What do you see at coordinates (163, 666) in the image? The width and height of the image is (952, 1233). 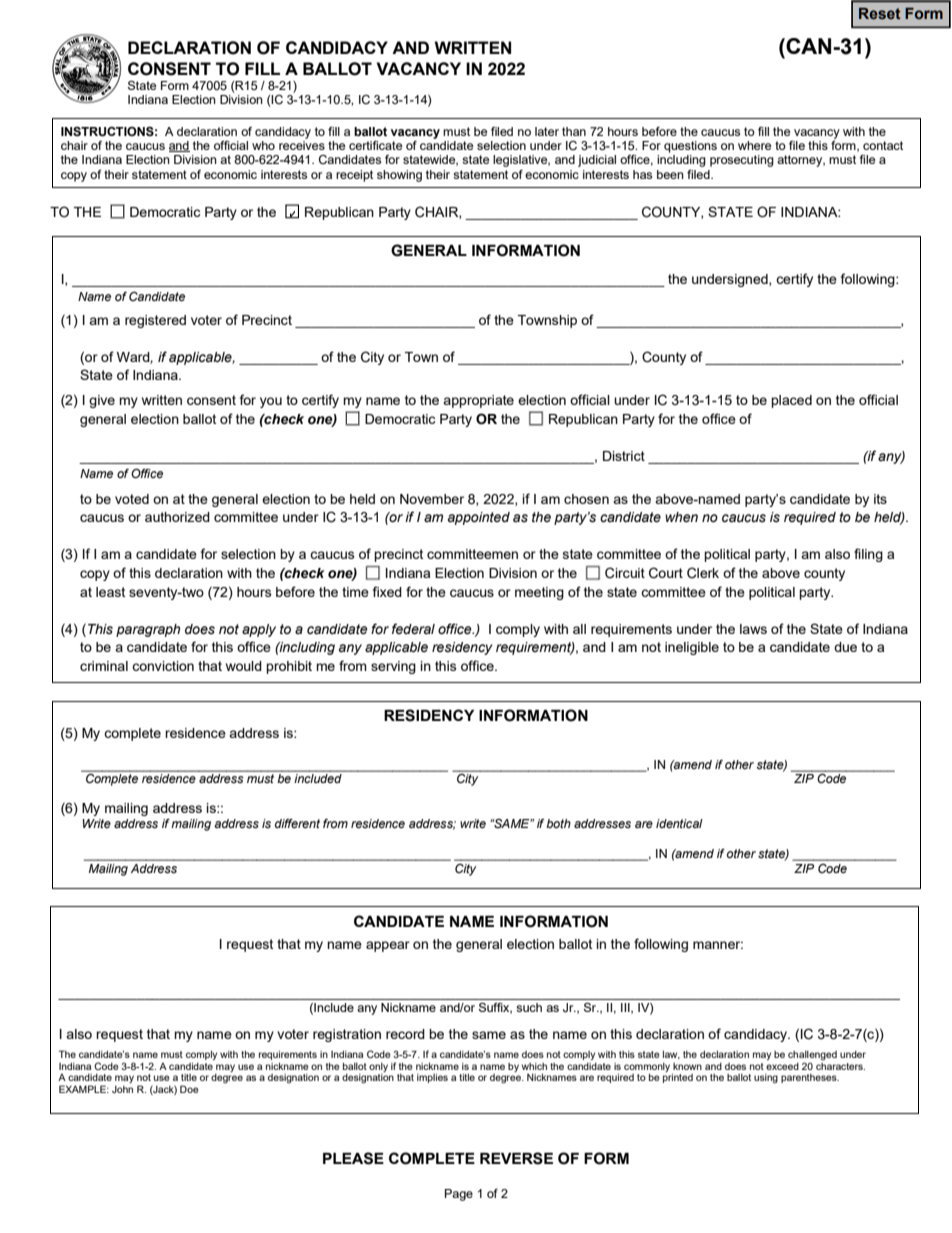 I see `conviction` at bounding box center [163, 666].
